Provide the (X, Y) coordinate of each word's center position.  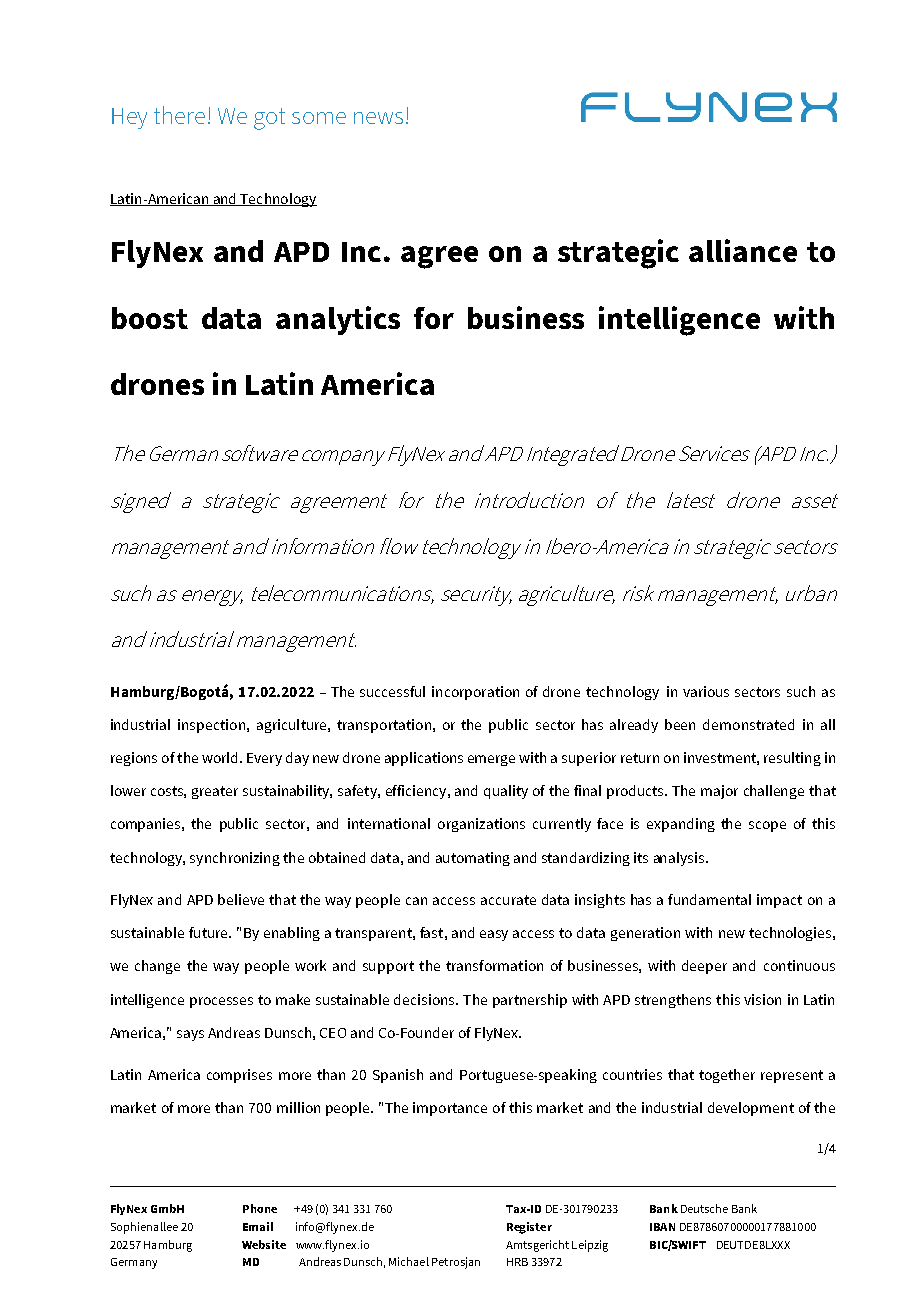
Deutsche (704, 1208)
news (378, 118)
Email (258, 1226)
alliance (743, 250)
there (179, 115)
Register (529, 1228)
